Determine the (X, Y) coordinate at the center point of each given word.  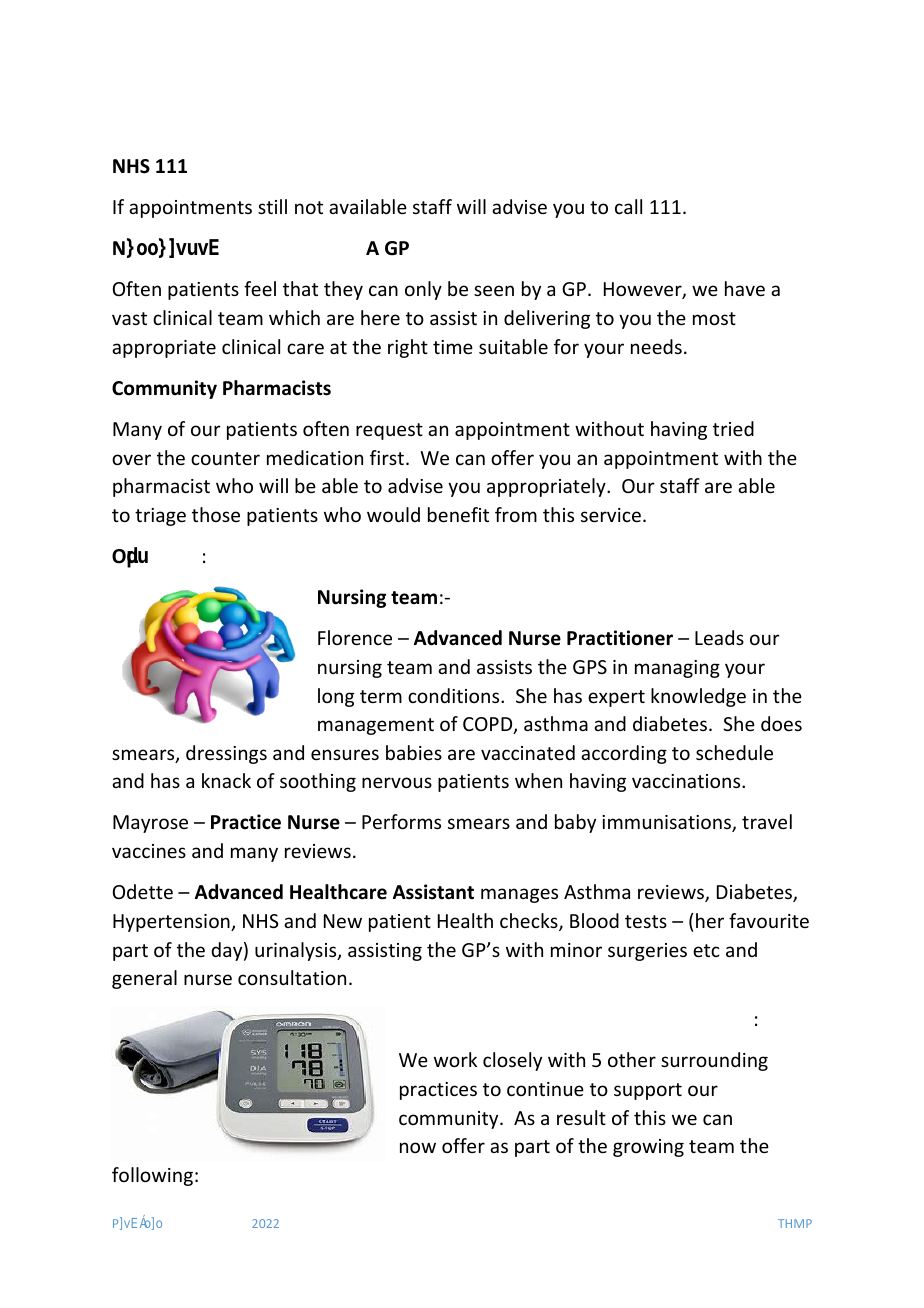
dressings (226, 754)
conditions (455, 695)
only (423, 290)
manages (519, 895)
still (272, 206)
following (152, 1176)
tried (733, 428)
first (388, 457)
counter (225, 458)
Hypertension (172, 923)
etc (706, 950)
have (745, 288)
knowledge (698, 697)
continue (545, 1089)
